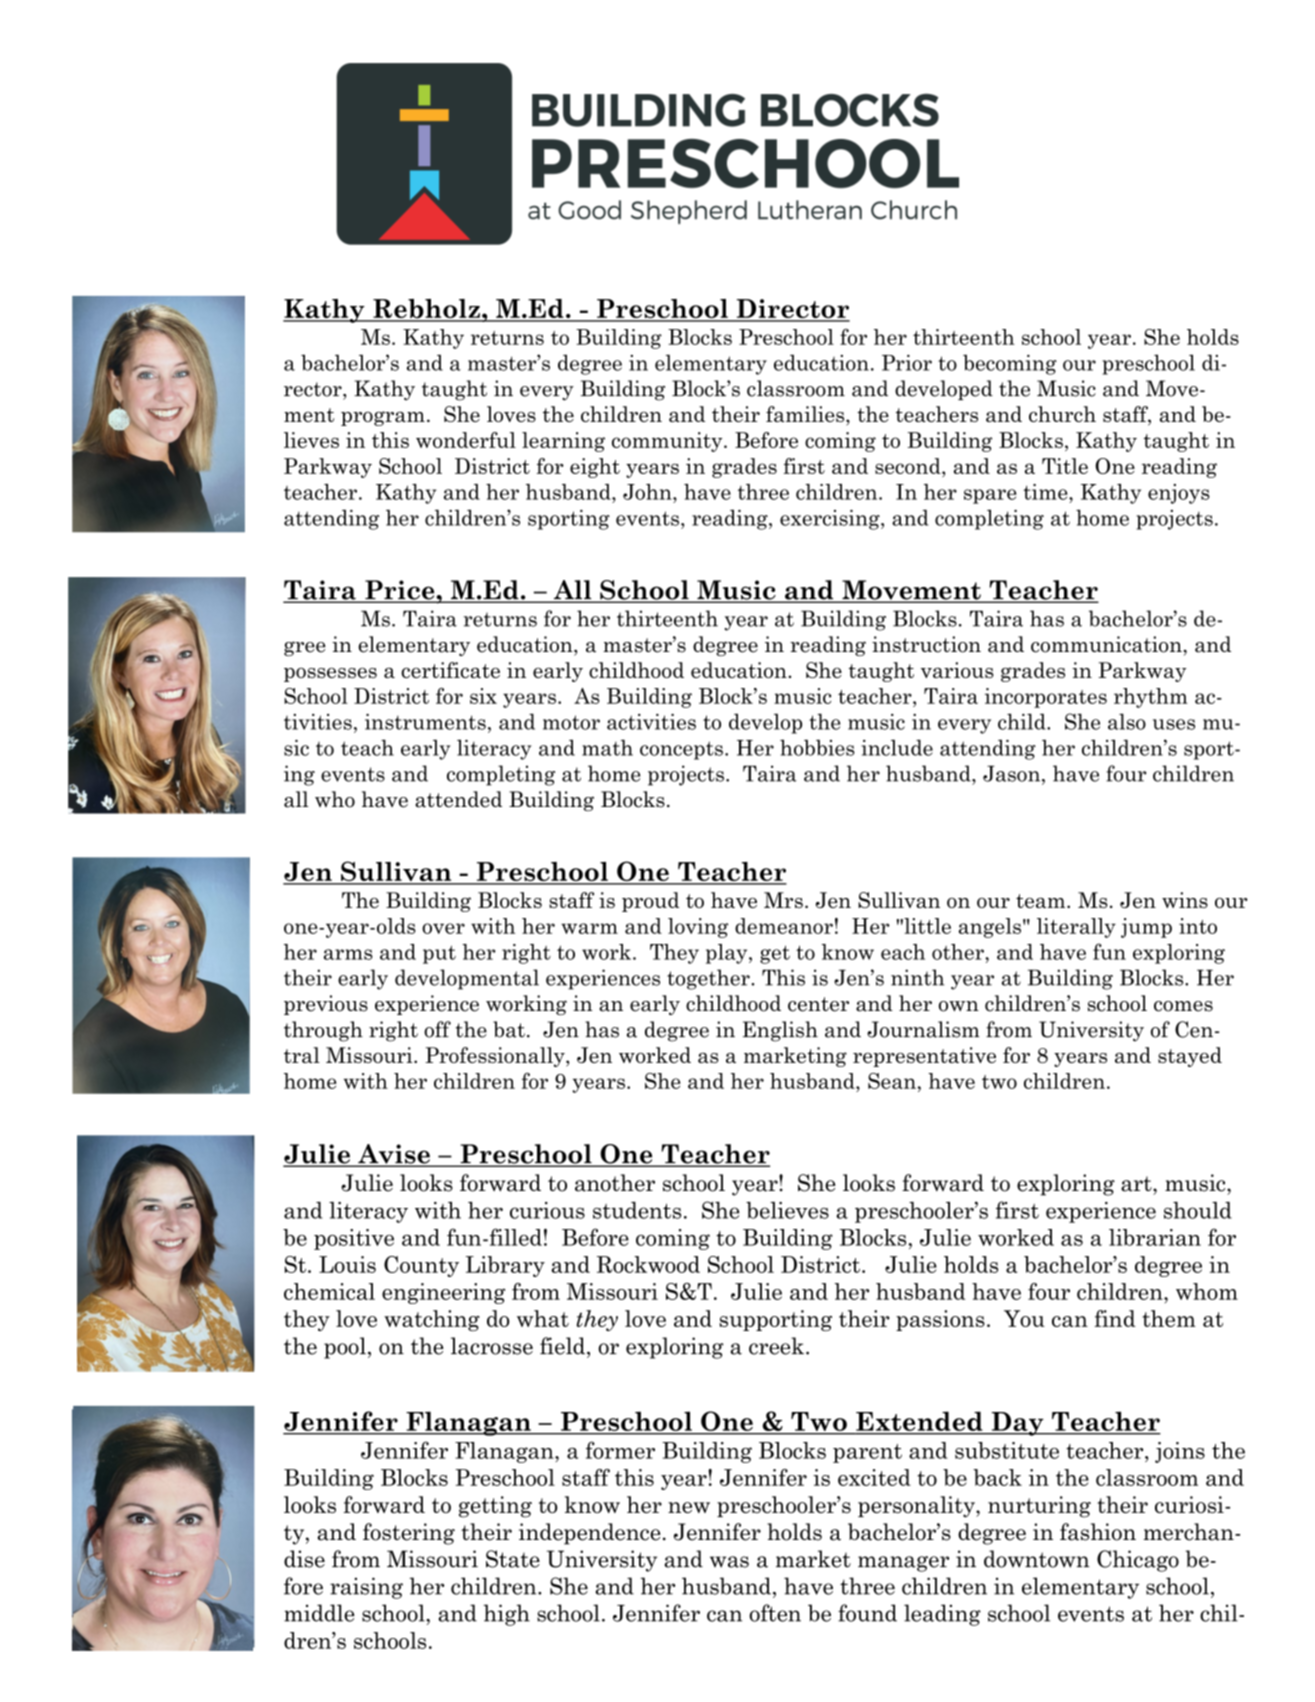 This document has height=1702, width=1315. What do you see at coordinates (443, 1293) in the document?
I see `engineering` at bounding box center [443, 1293].
